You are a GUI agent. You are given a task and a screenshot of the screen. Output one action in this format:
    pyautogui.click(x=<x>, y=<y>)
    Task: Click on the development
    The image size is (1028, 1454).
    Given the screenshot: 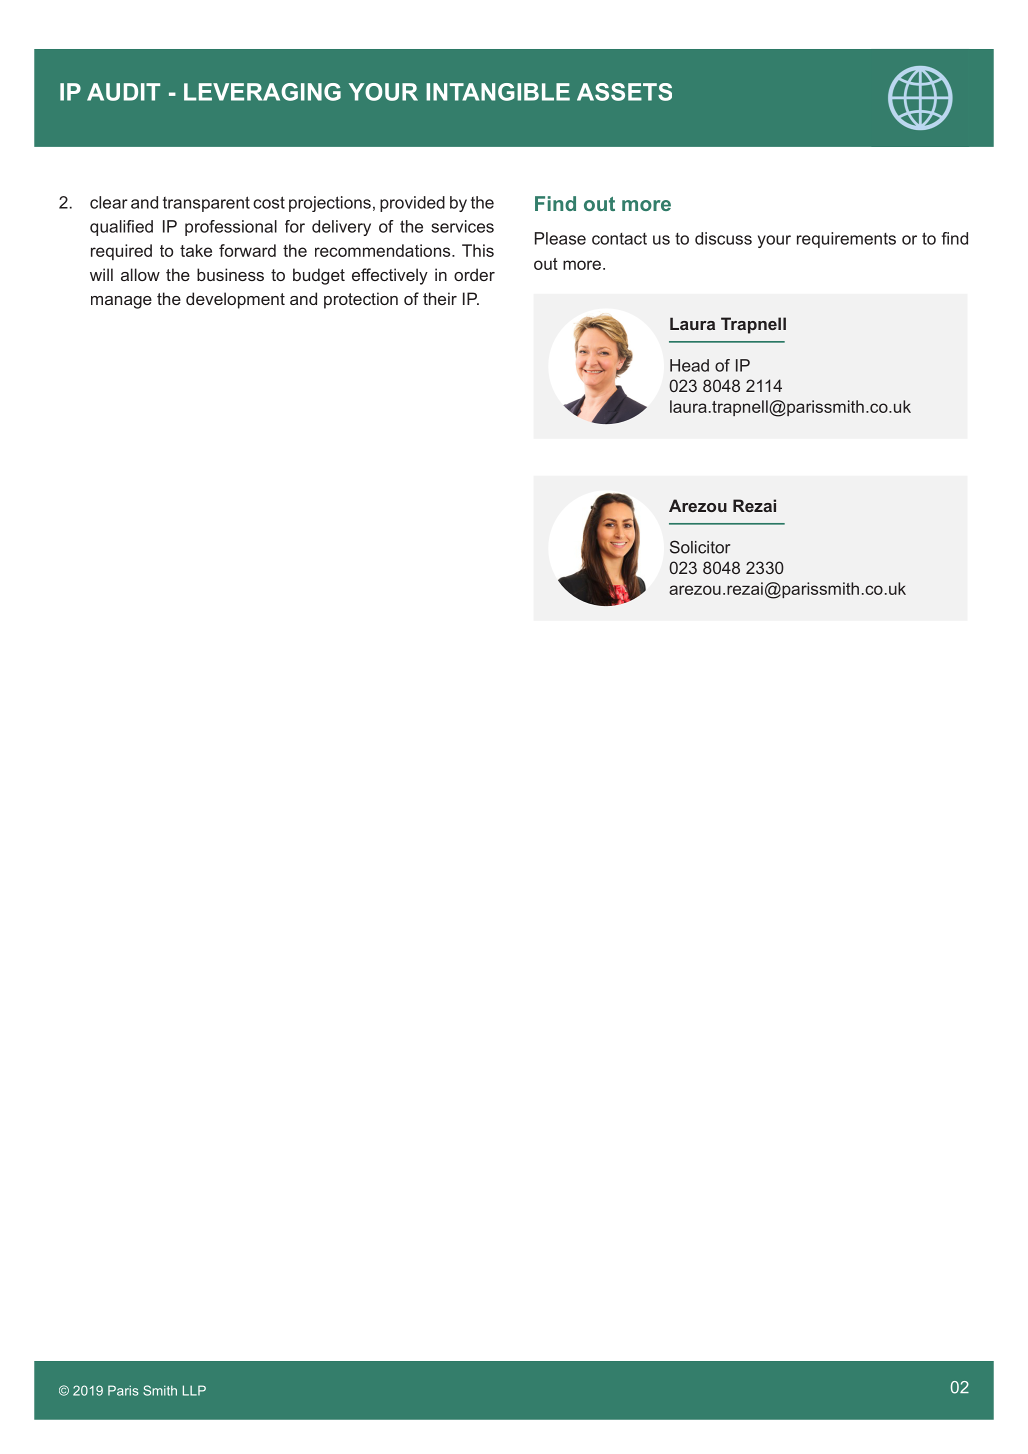 What is the action you would take?
    pyautogui.click(x=235, y=300)
